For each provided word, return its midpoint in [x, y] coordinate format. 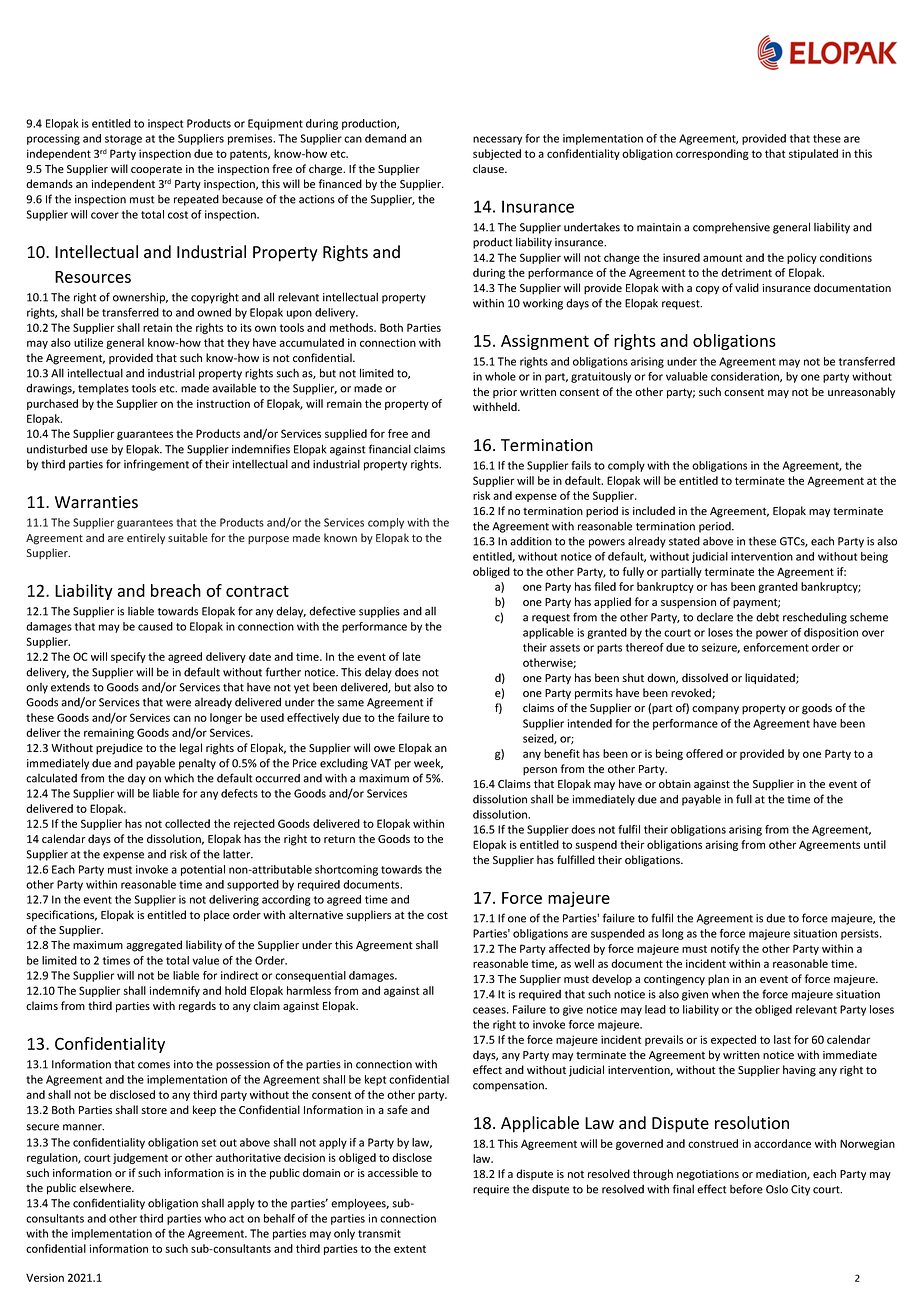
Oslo [777, 1189]
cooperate [156, 171]
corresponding [712, 154]
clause [489, 168]
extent [410, 1249]
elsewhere [106, 1187]
